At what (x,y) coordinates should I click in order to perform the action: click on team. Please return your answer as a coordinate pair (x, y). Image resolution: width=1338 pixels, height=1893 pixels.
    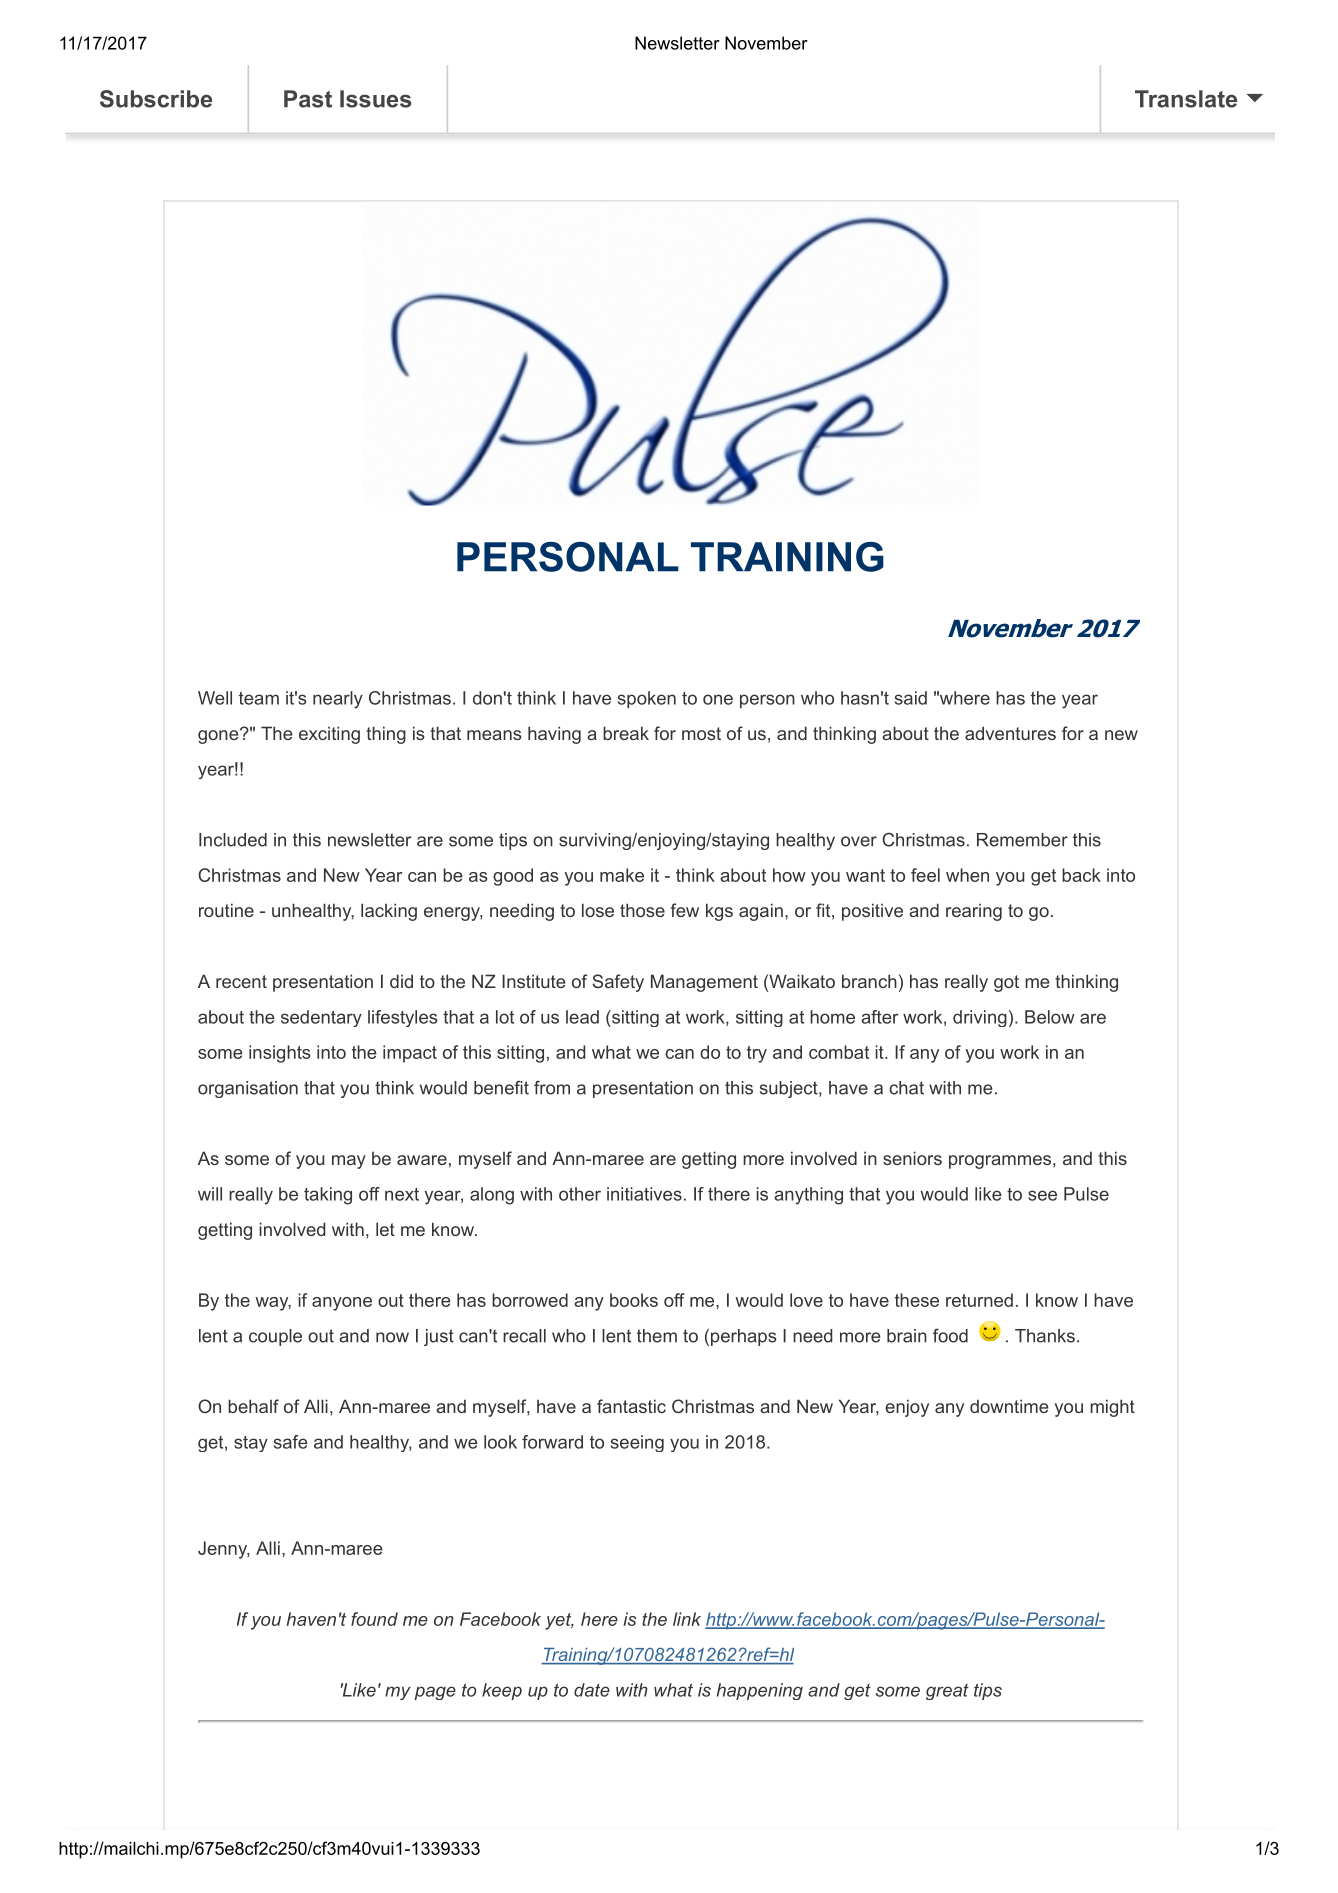
    Looking at the image, I should click on (259, 698).
